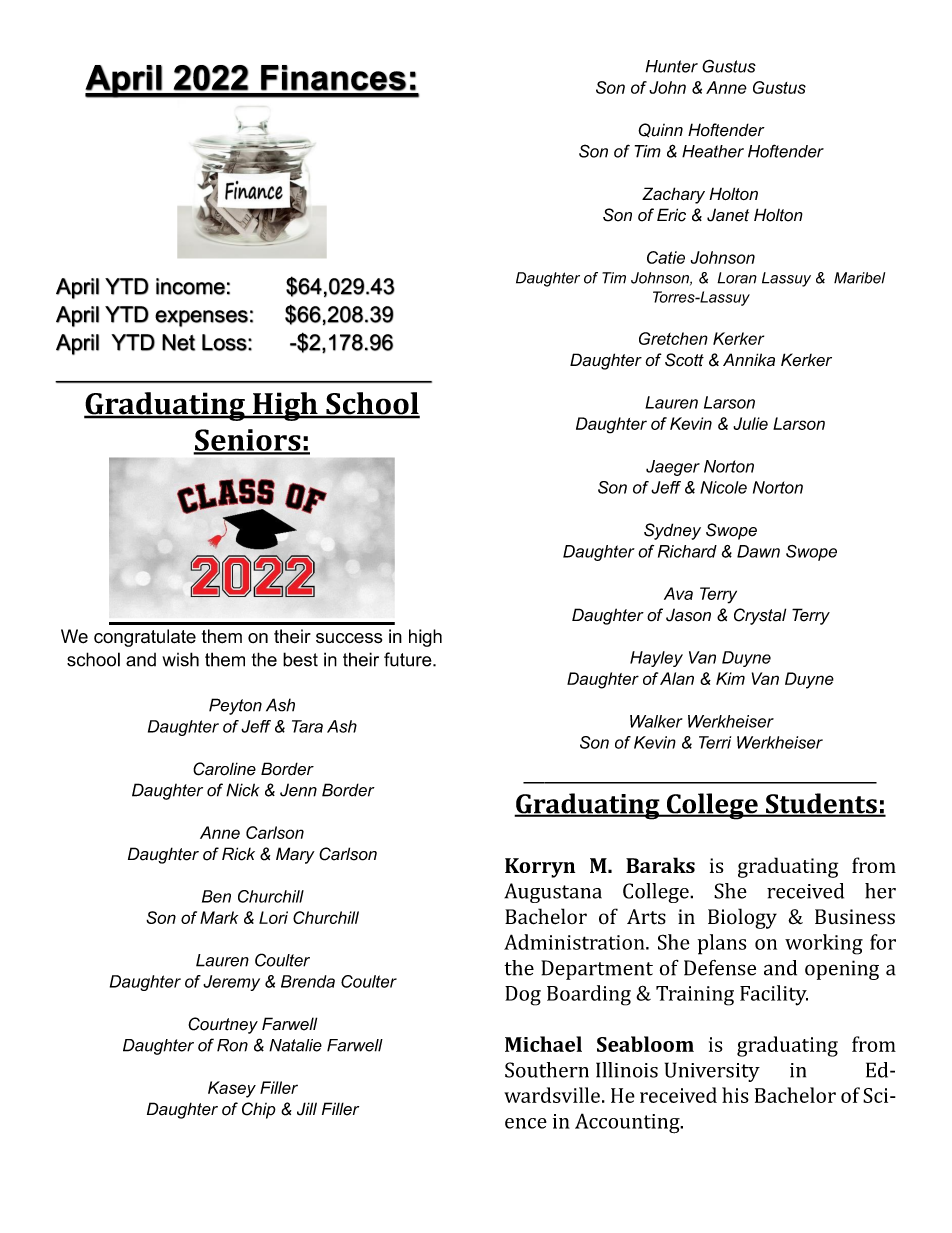 The image size is (952, 1233). What do you see at coordinates (216, 896) in the screenshot?
I see `Ben` at bounding box center [216, 896].
